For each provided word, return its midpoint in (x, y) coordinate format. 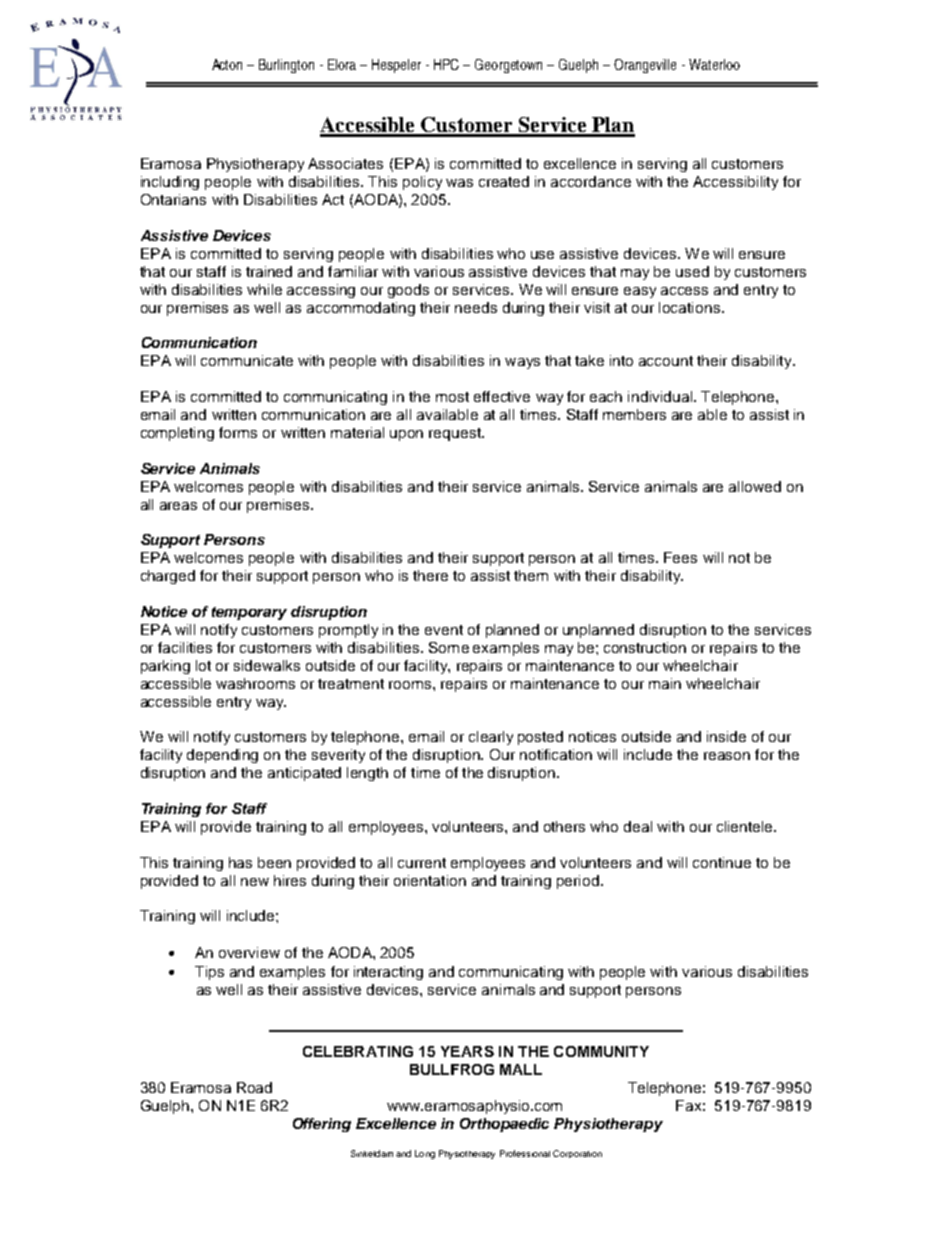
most (452, 397)
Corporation (577, 1154)
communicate (247, 360)
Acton (227, 64)
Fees (680, 557)
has (240, 862)
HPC (446, 64)
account (666, 361)
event (444, 630)
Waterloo (714, 64)
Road (254, 1087)
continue (722, 862)
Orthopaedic (504, 1125)
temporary (249, 613)
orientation (430, 880)
